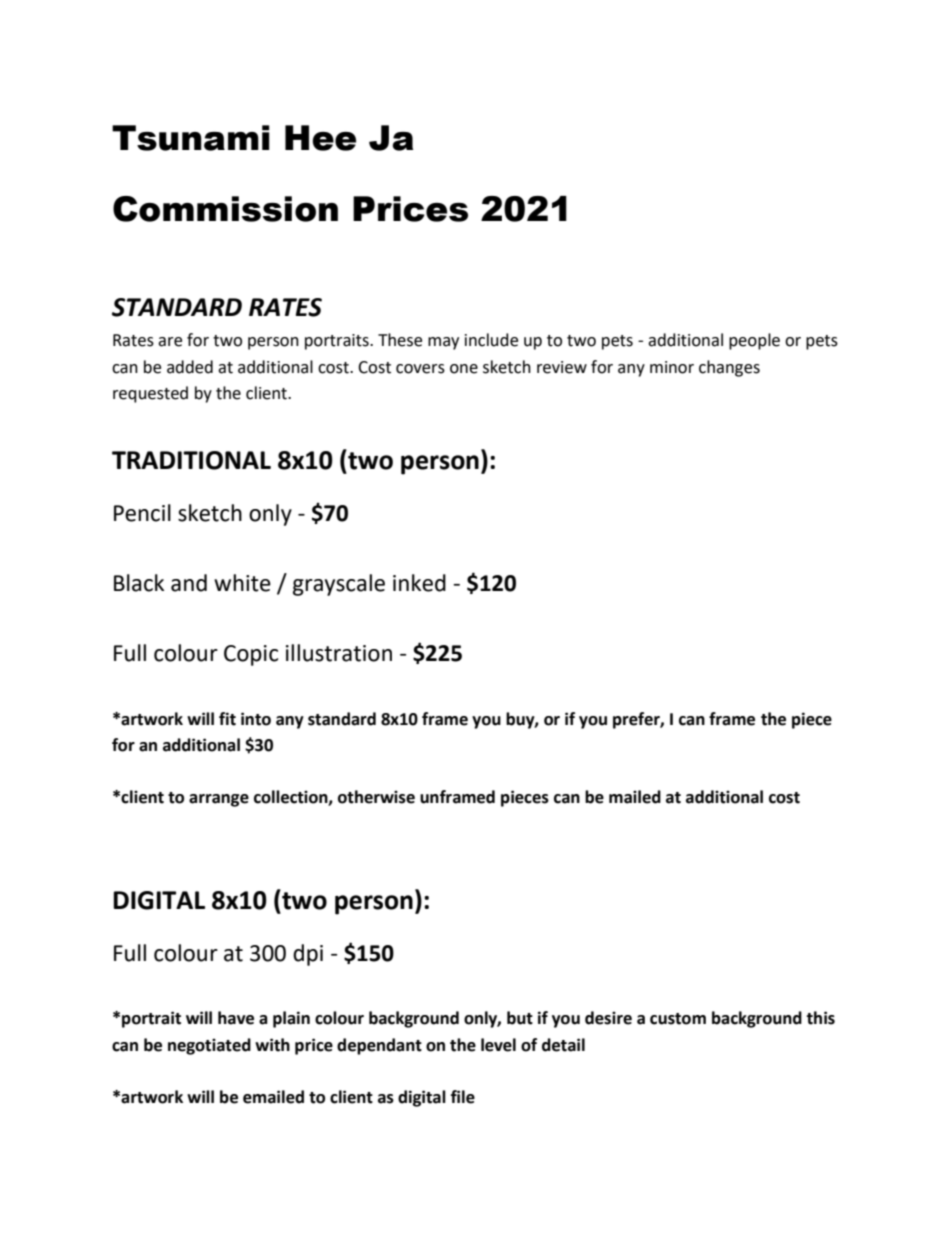 Image resolution: width=952 pixels, height=1233 pixels. What do you see at coordinates (678, 1019) in the page?
I see `custom` at bounding box center [678, 1019].
